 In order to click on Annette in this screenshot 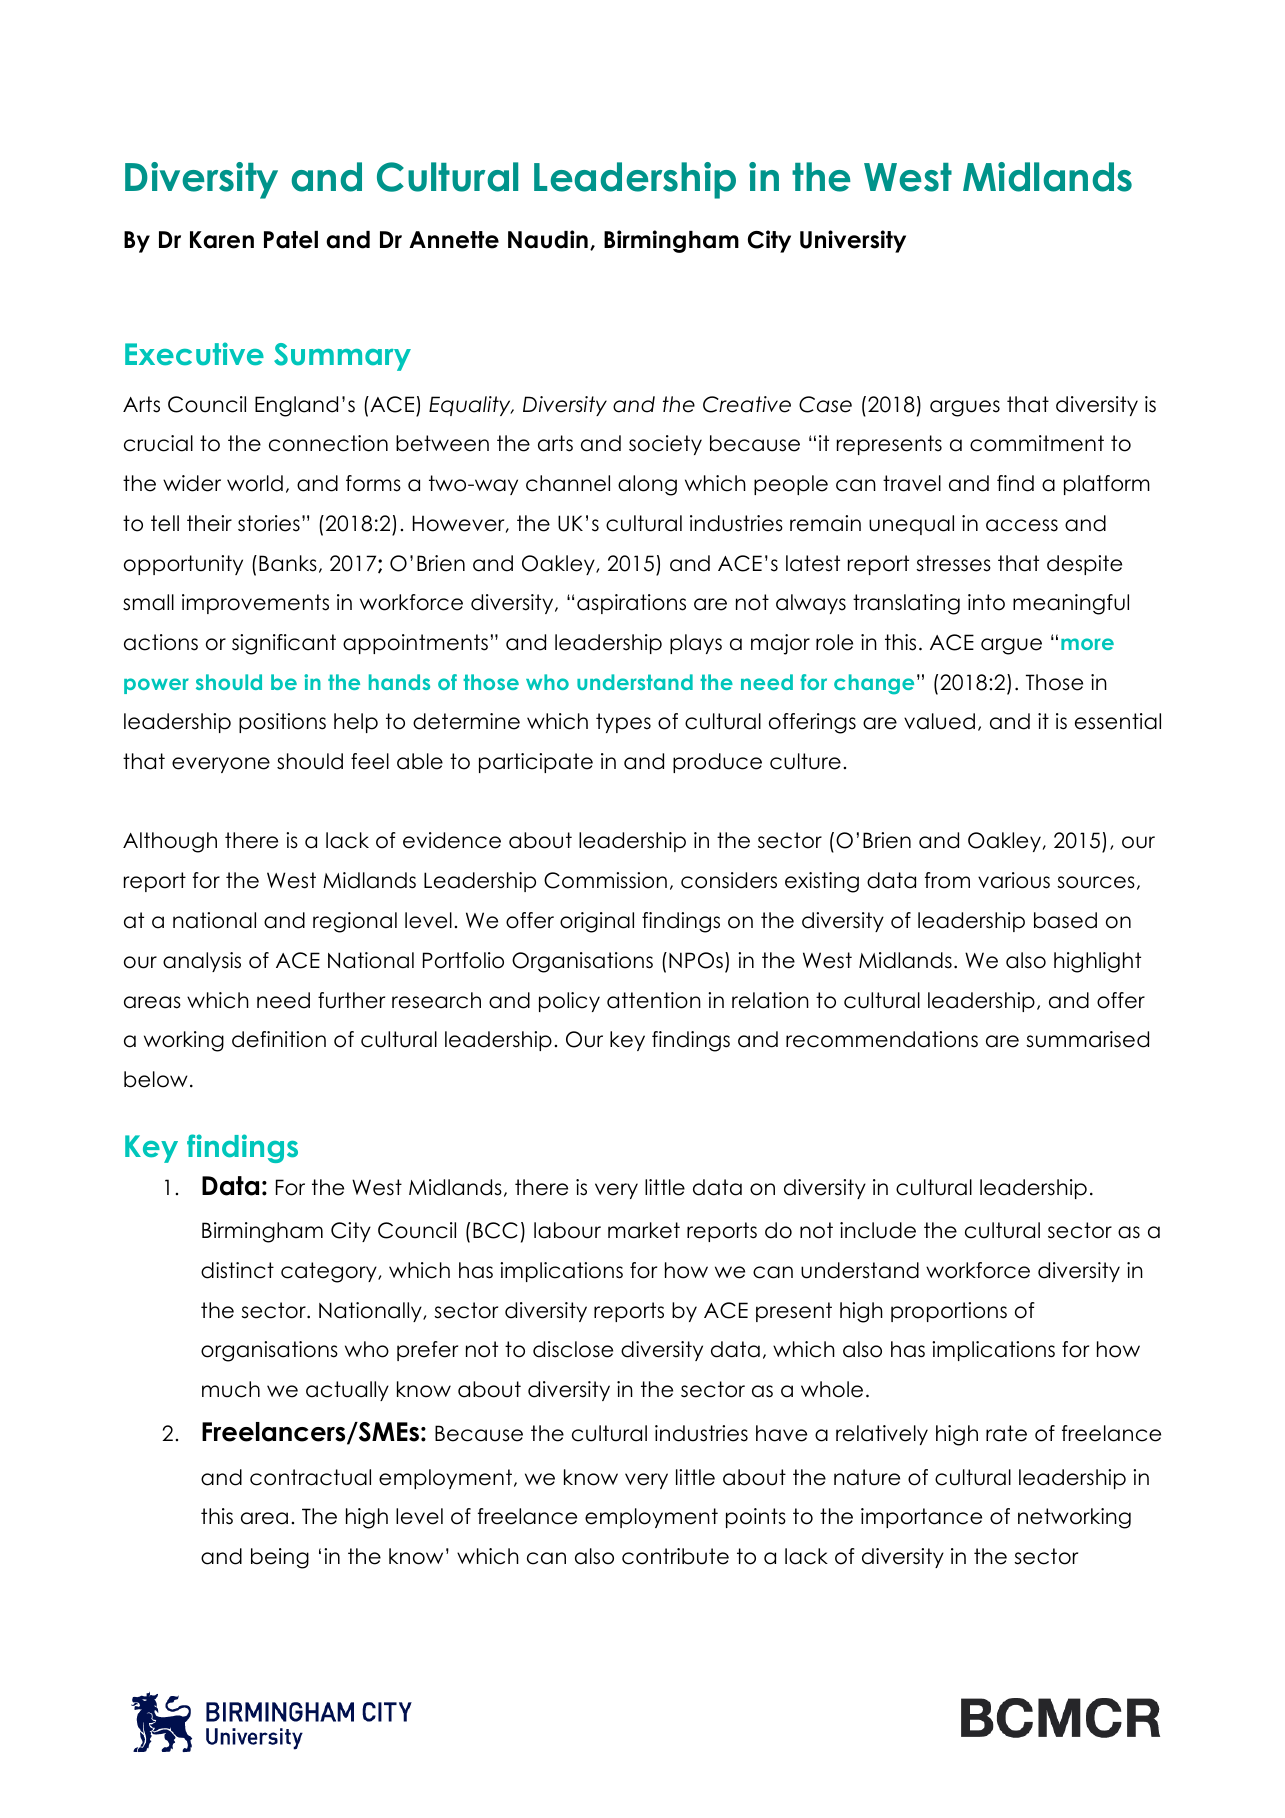, I will do `click(454, 240)`.
